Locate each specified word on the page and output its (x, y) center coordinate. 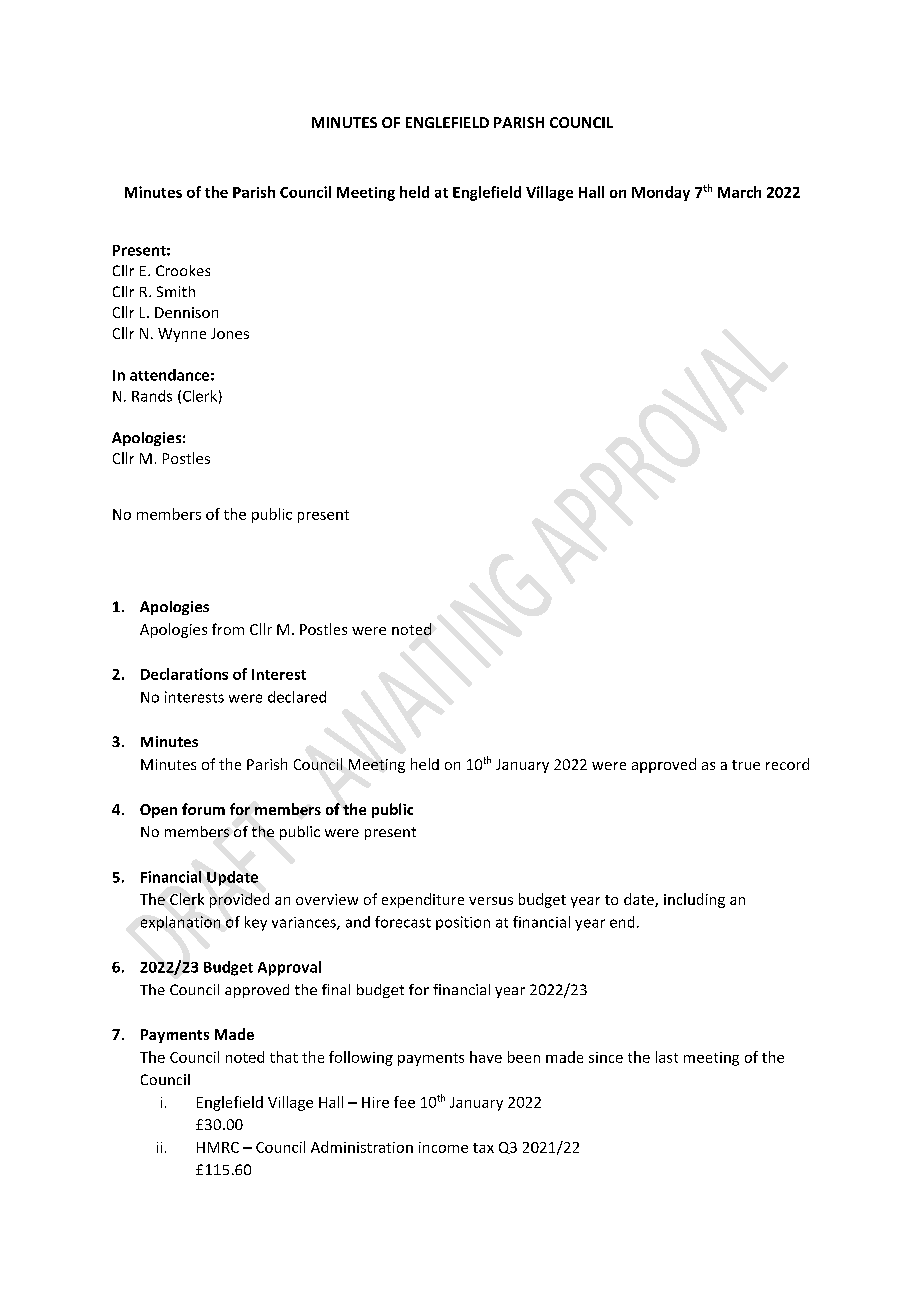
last (667, 1057)
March (739, 192)
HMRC (218, 1147)
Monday (661, 193)
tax (483, 1148)
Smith (176, 291)
